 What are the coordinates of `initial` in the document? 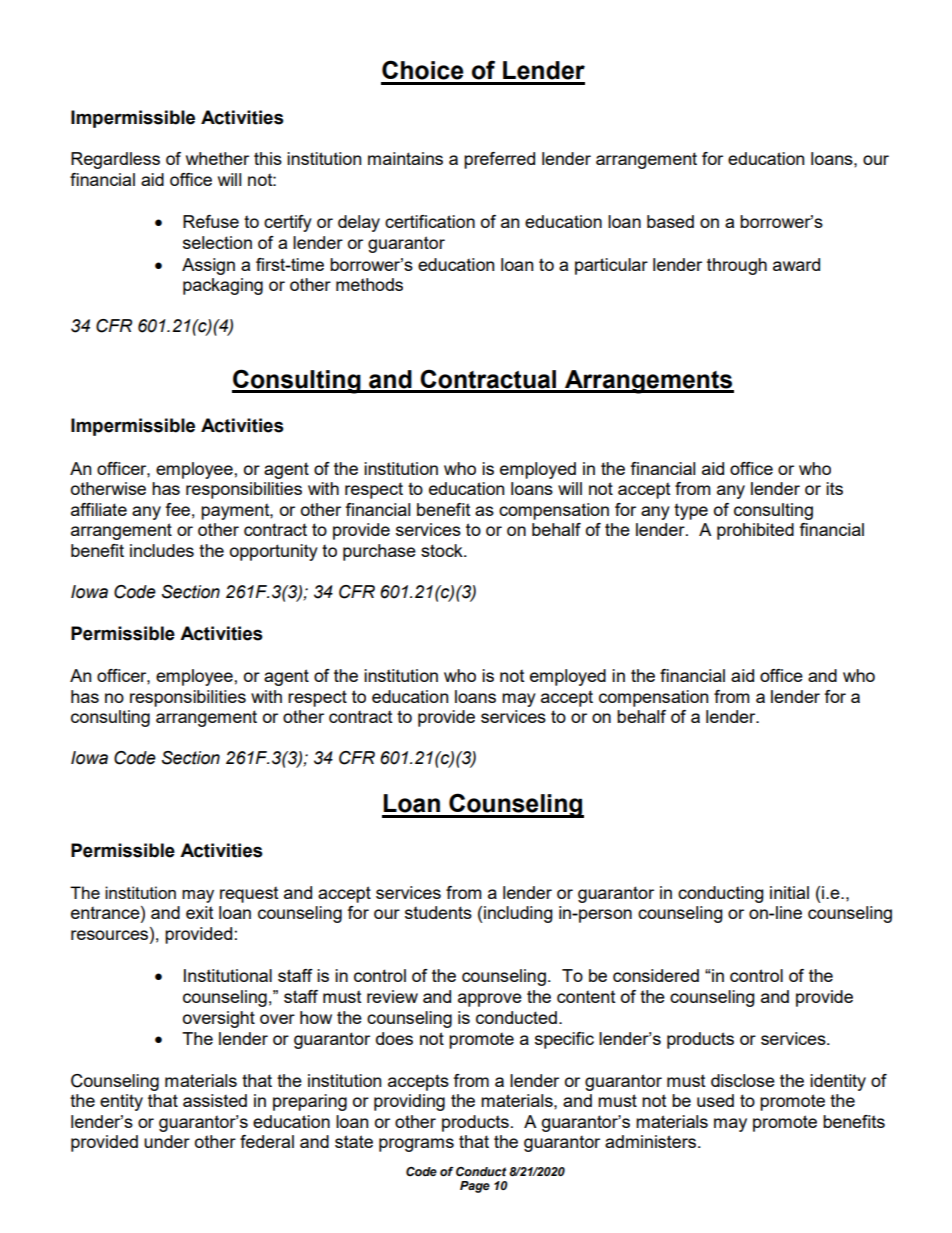 It's located at (789, 892).
